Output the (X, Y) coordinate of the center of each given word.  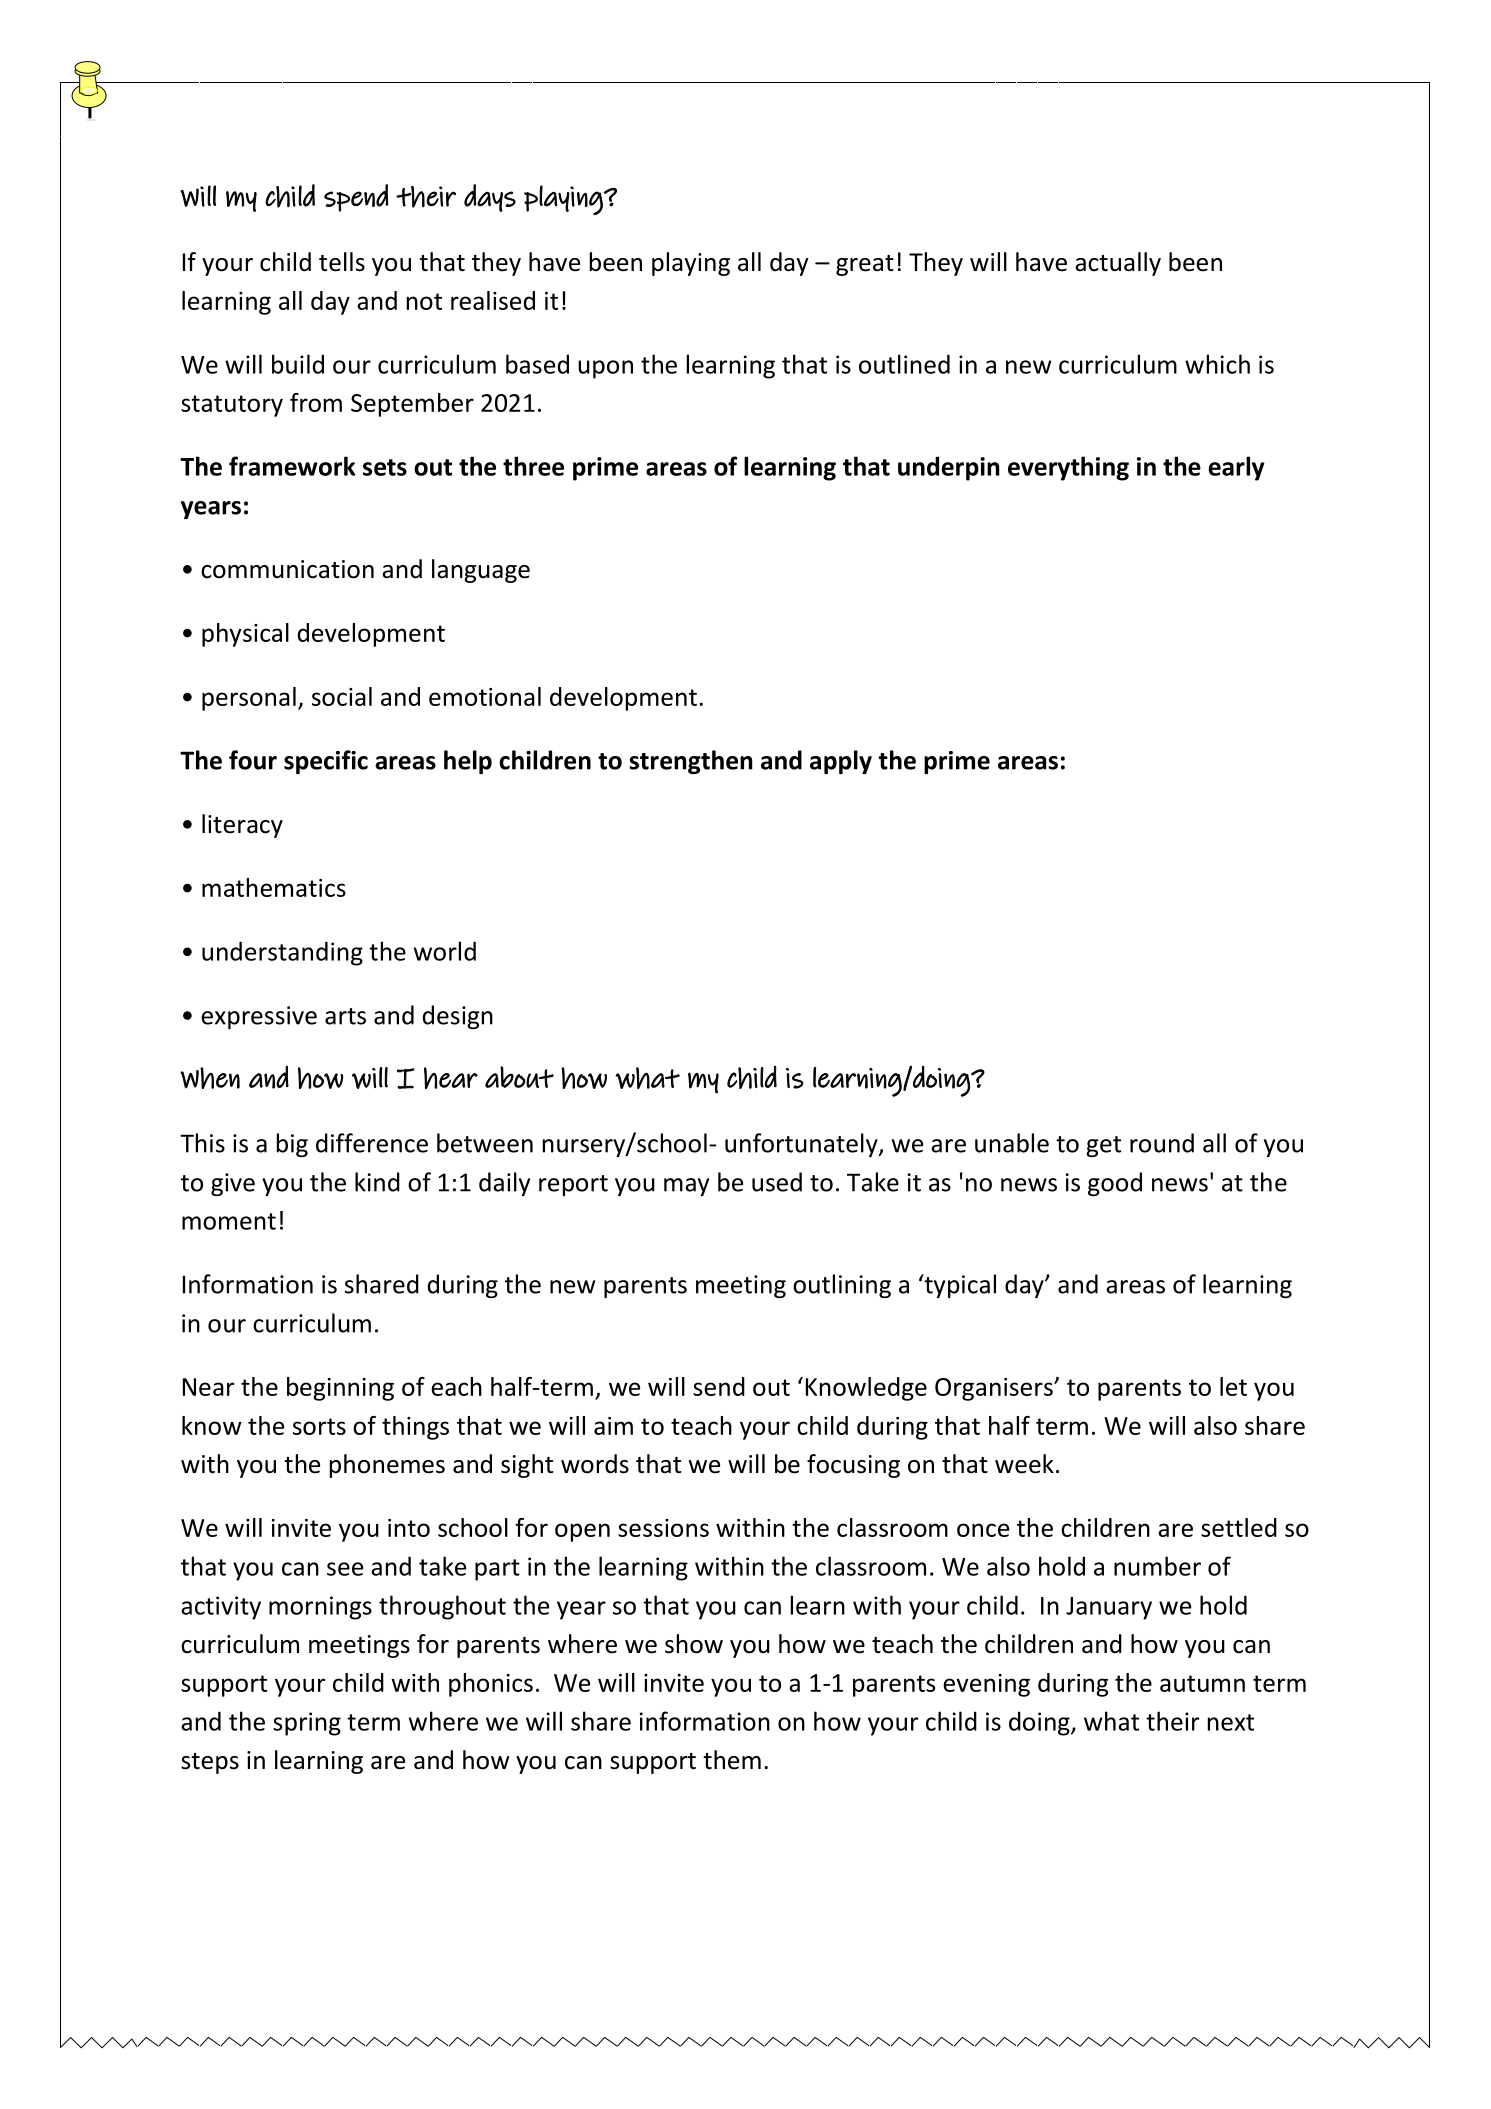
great (865, 265)
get (1103, 1146)
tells (342, 262)
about (519, 1077)
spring (307, 1724)
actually (1118, 264)
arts (345, 1016)
